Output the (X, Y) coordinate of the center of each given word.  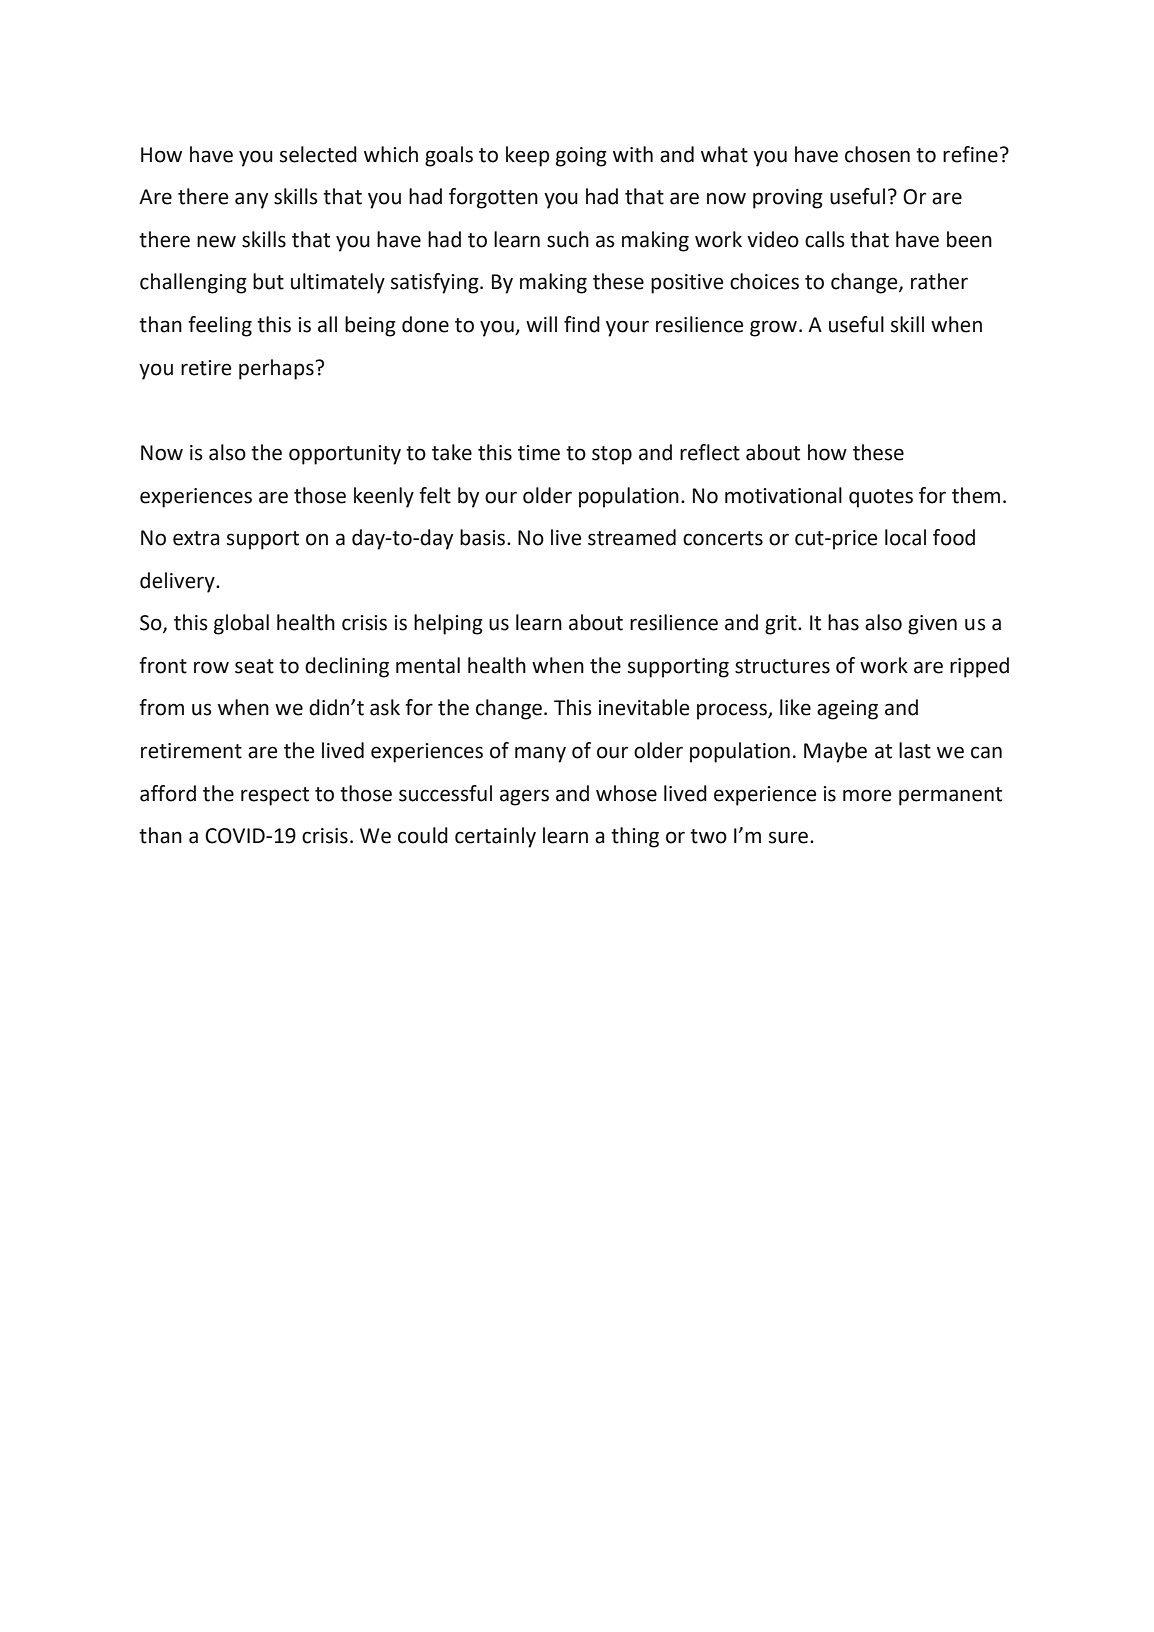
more (867, 795)
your (627, 328)
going (581, 157)
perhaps (276, 369)
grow (773, 328)
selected (318, 154)
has (843, 622)
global (241, 624)
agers (524, 797)
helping (448, 624)
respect (275, 796)
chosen (877, 154)
